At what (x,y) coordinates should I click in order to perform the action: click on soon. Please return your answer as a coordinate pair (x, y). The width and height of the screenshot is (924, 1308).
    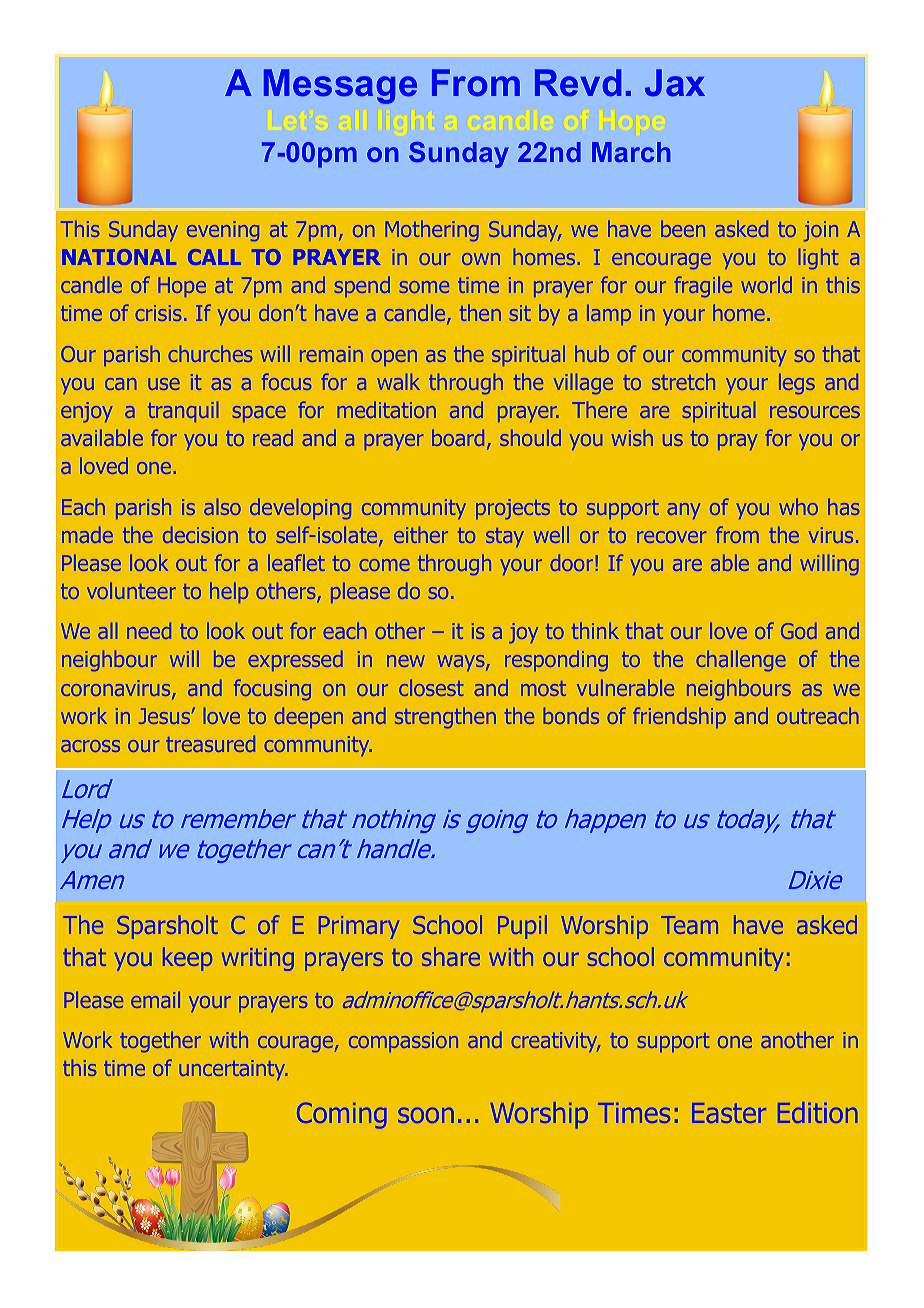
    Looking at the image, I should click on (426, 1115).
